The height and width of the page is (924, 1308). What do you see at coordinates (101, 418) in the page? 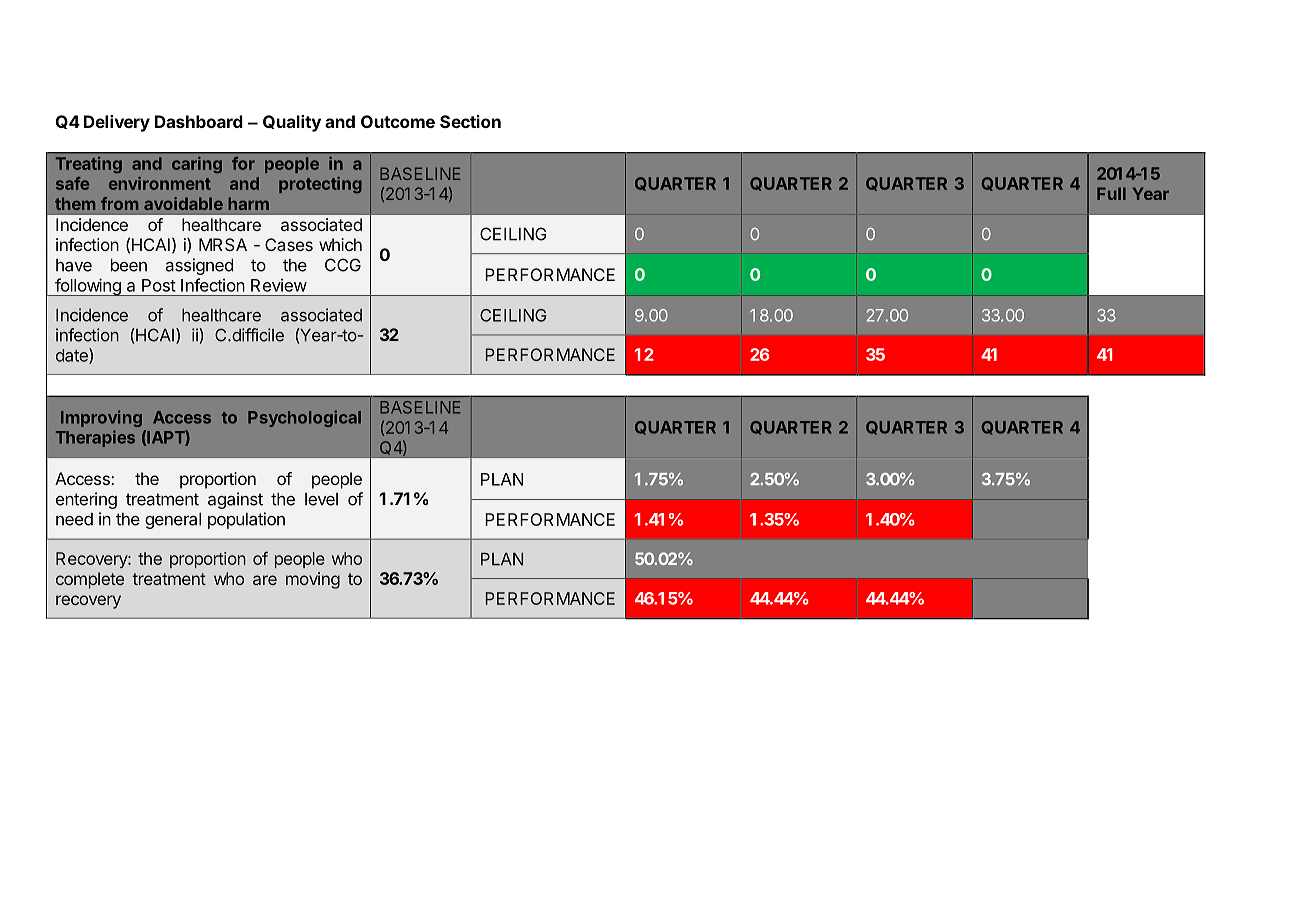
I see `Improving` at bounding box center [101, 418].
